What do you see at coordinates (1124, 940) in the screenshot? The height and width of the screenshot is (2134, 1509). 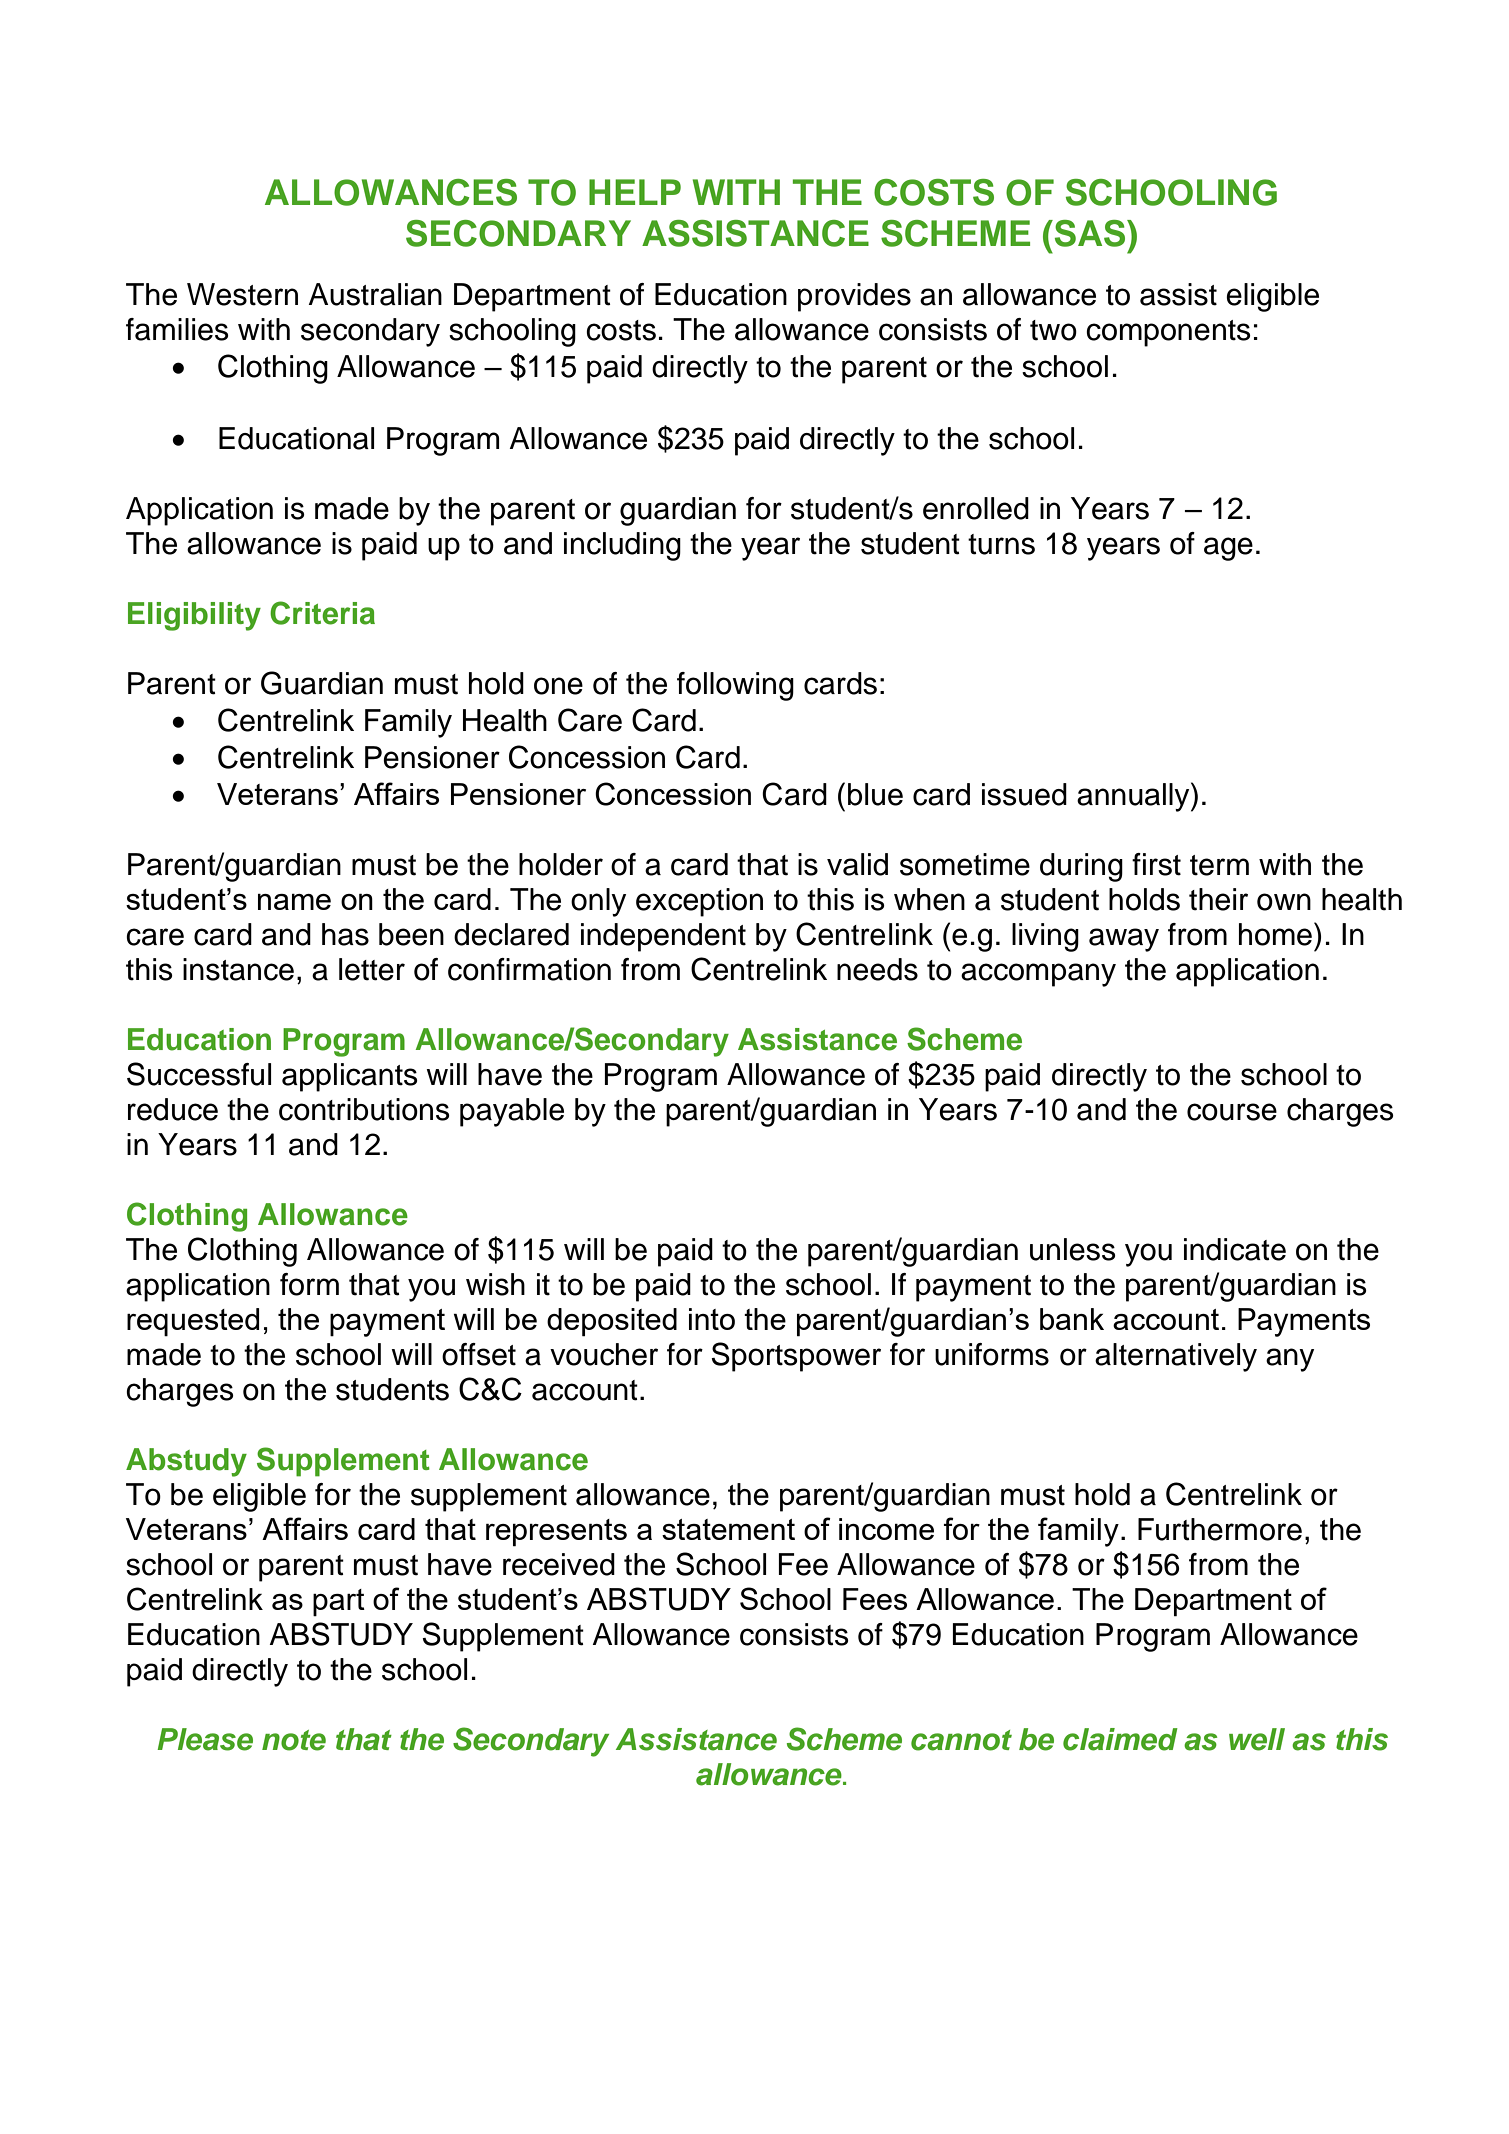 I see `away` at bounding box center [1124, 940].
